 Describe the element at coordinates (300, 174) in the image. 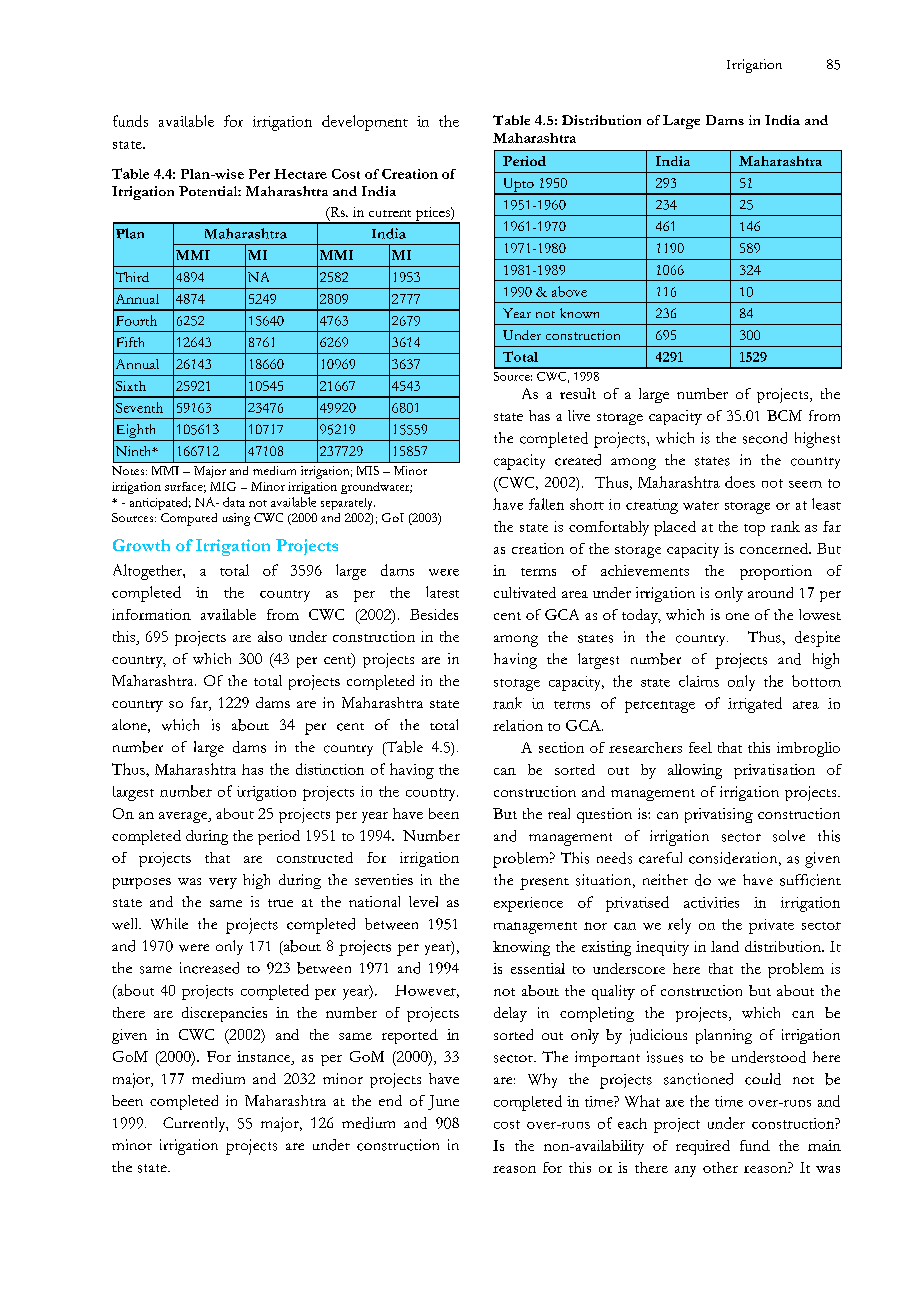

I see `Hectare` at that location.
